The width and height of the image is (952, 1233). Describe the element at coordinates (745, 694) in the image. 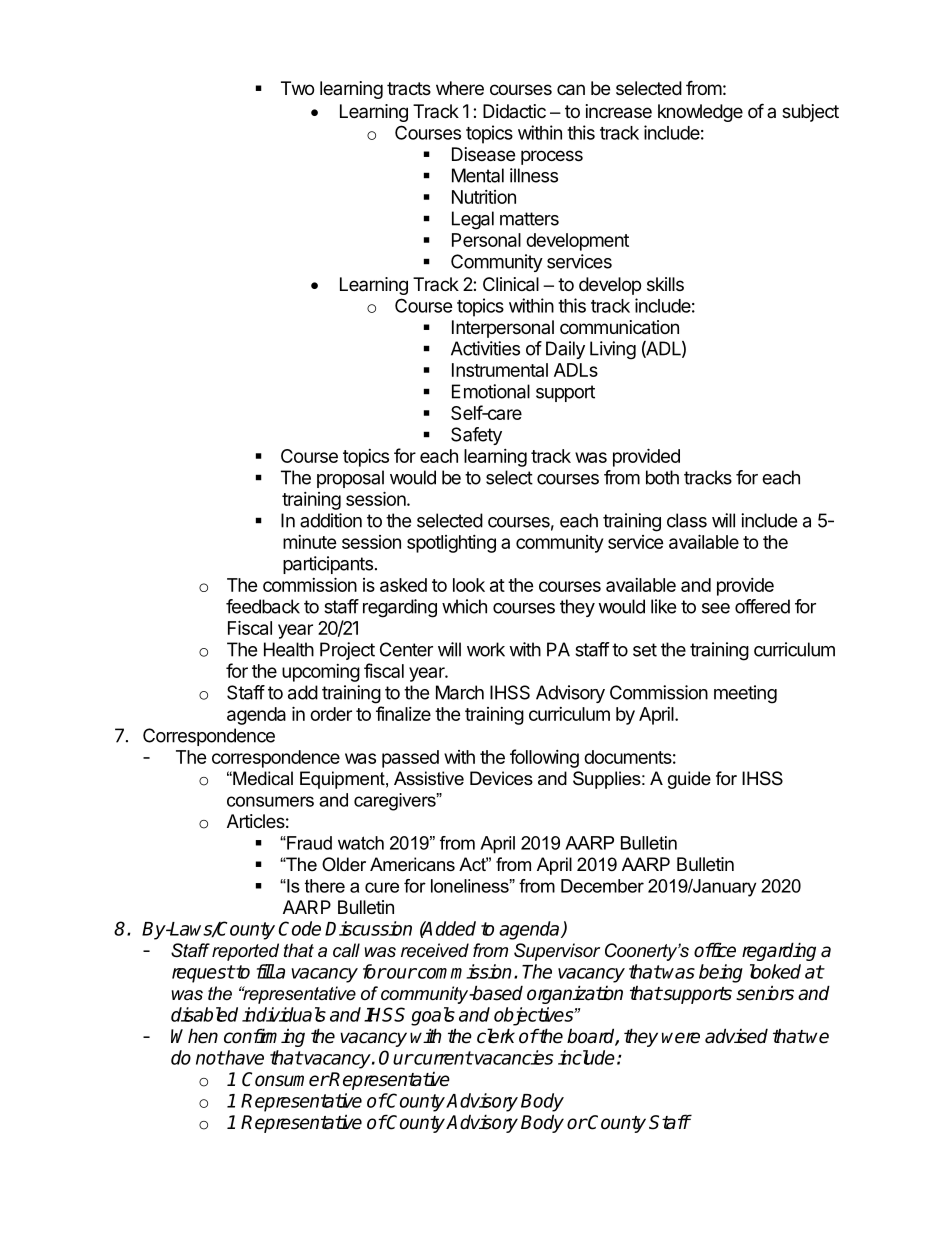

I see `meeting` at that location.
